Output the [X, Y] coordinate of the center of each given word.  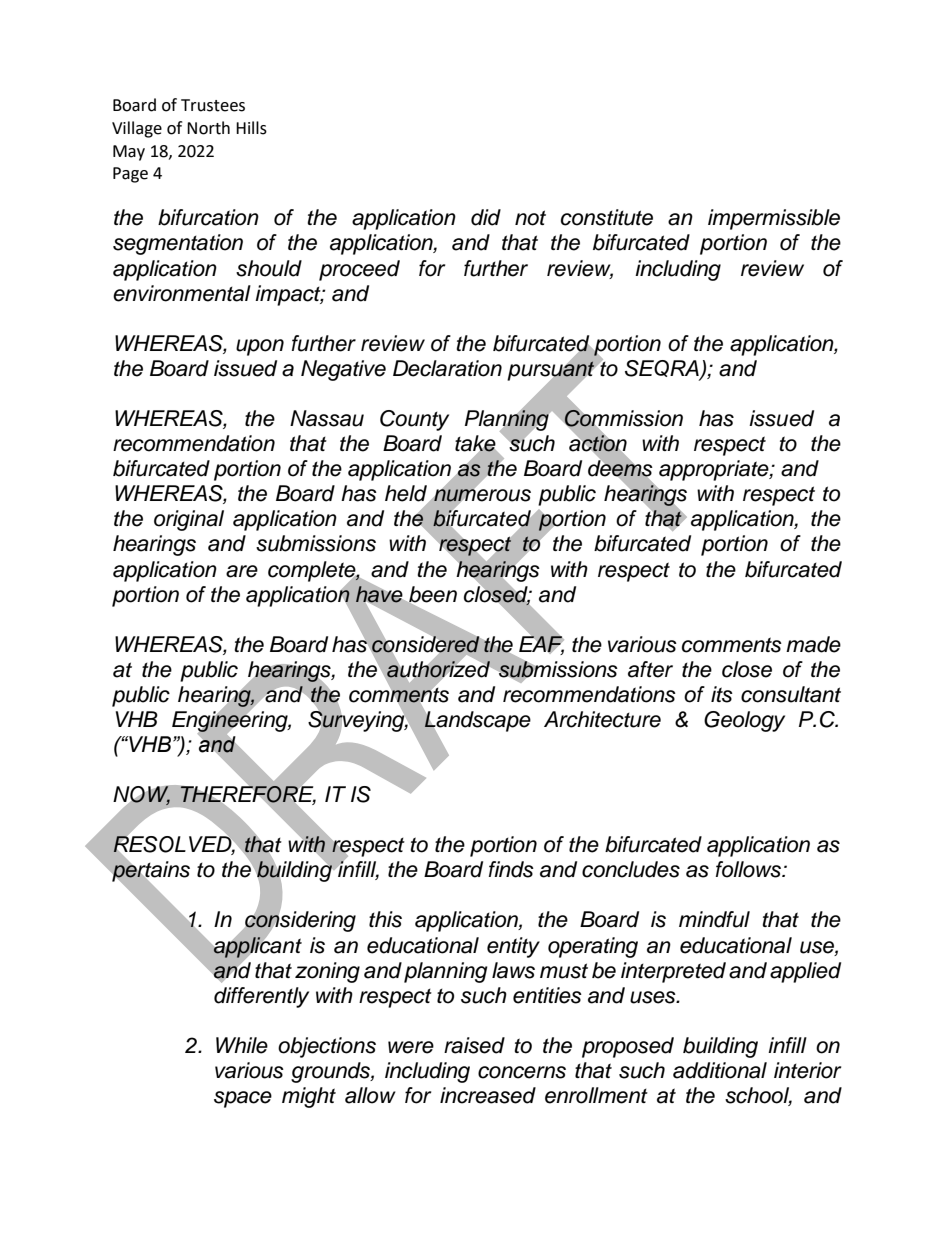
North [208, 128]
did [486, 217]
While [242, 1045]
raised [474, 1045]
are [242, 571]
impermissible [774, 219]
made [813, 644]
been [432, 595]
